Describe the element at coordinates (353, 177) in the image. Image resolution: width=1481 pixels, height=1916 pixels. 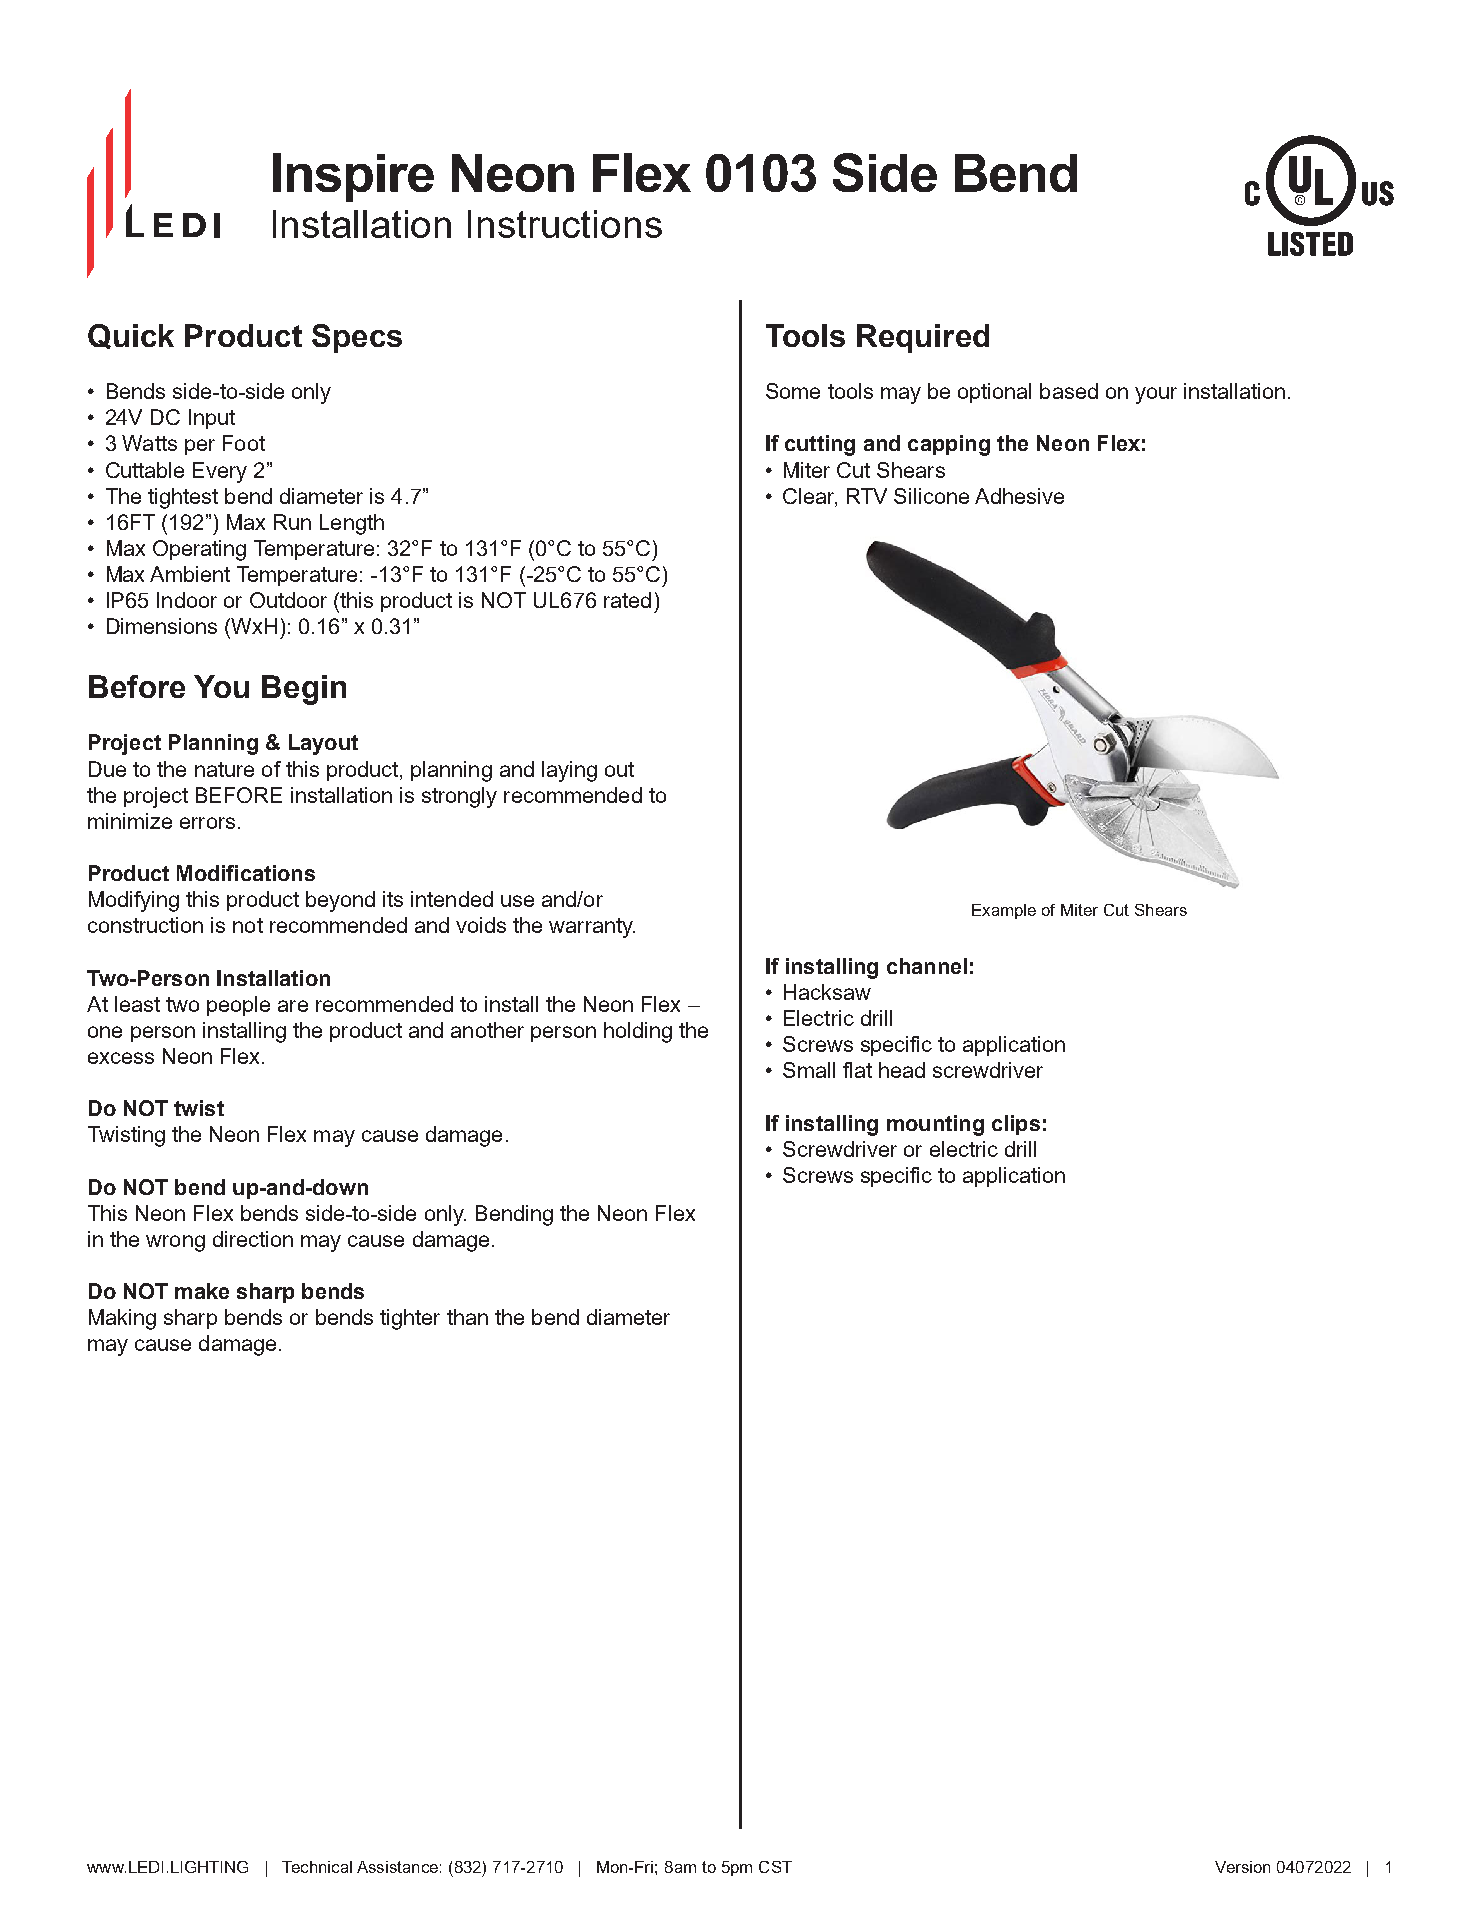
I see `Inspire` at that location.
